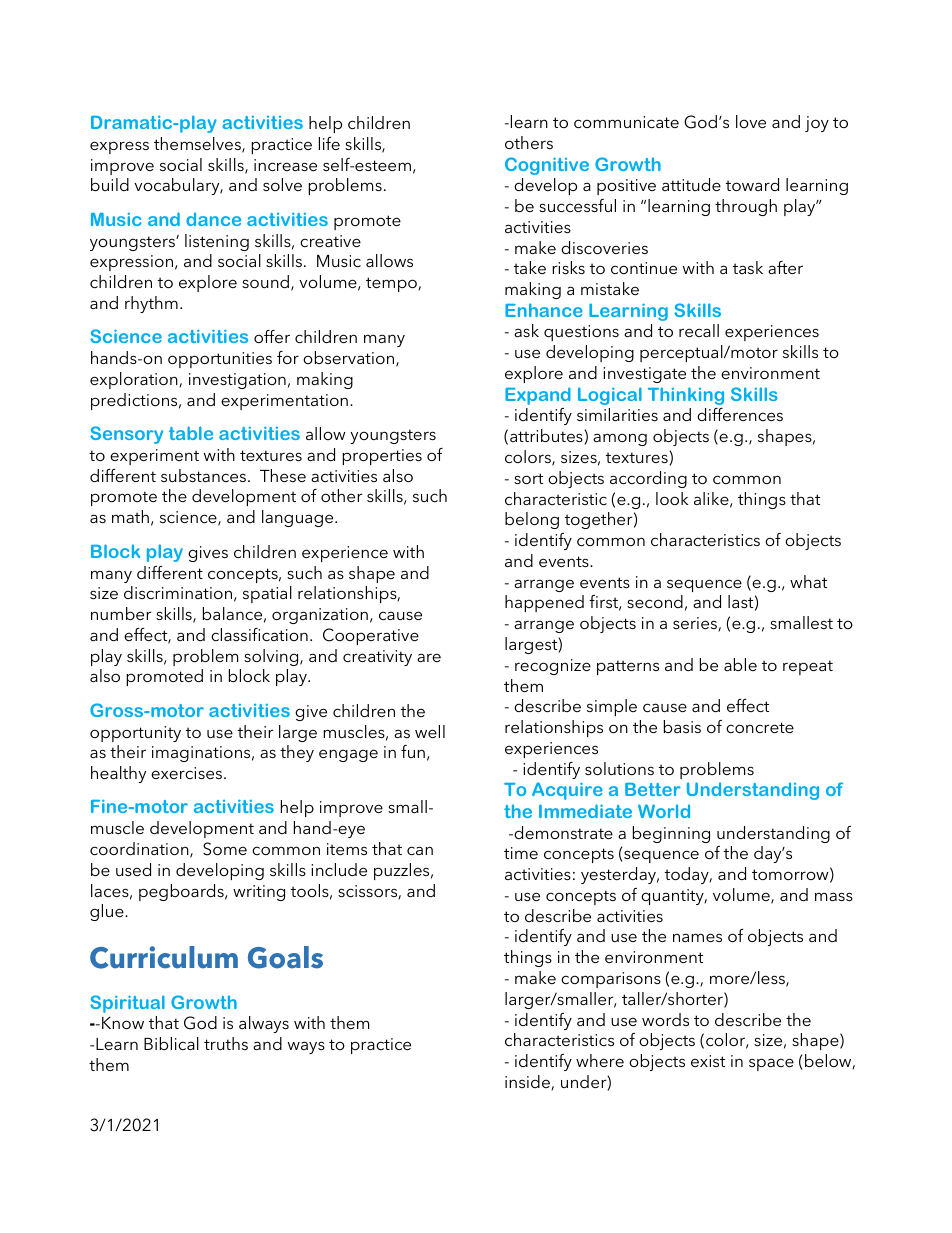  I want to click on love, so click(751, 121).
